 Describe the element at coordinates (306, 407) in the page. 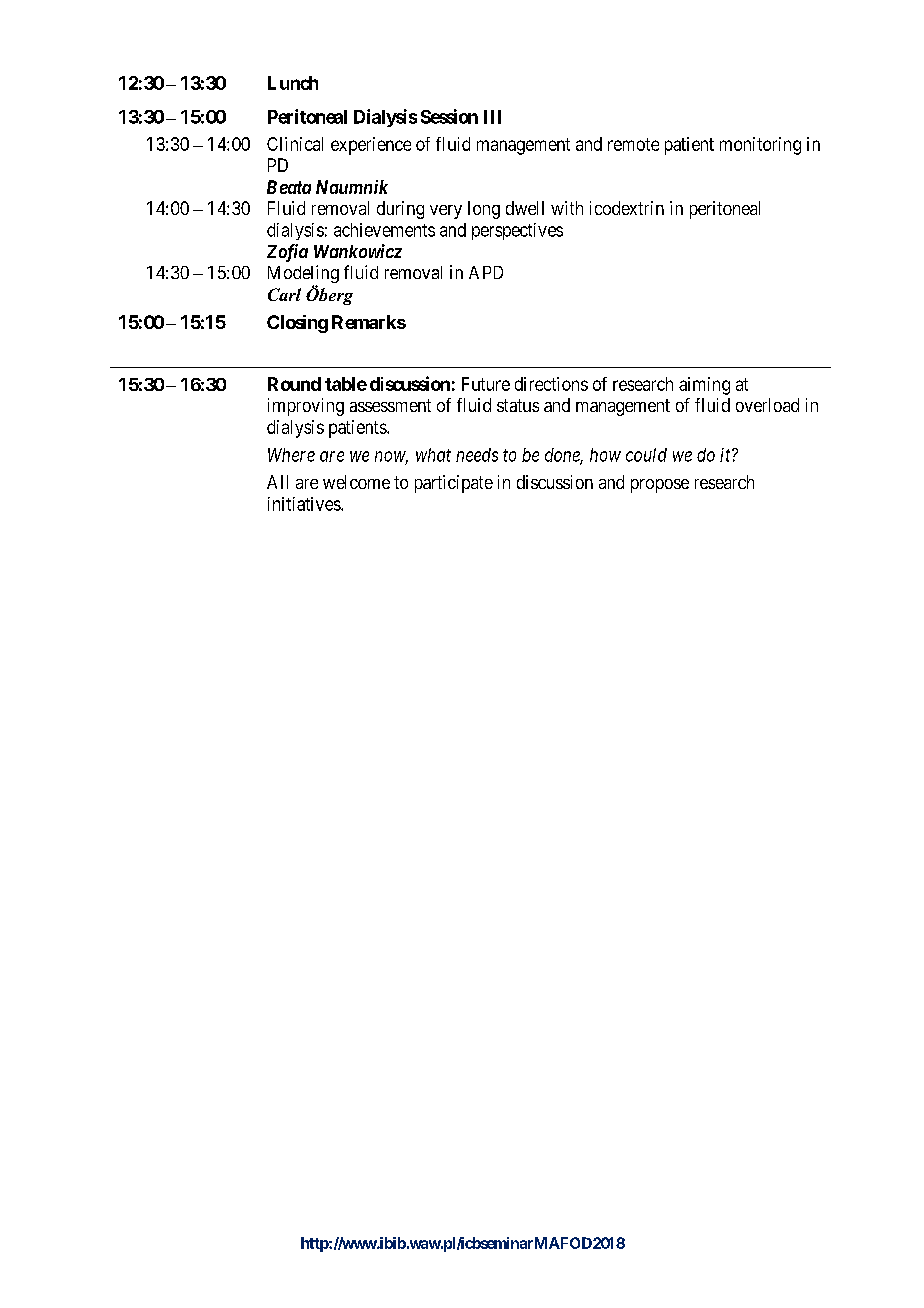

I see `improving` at that location.
